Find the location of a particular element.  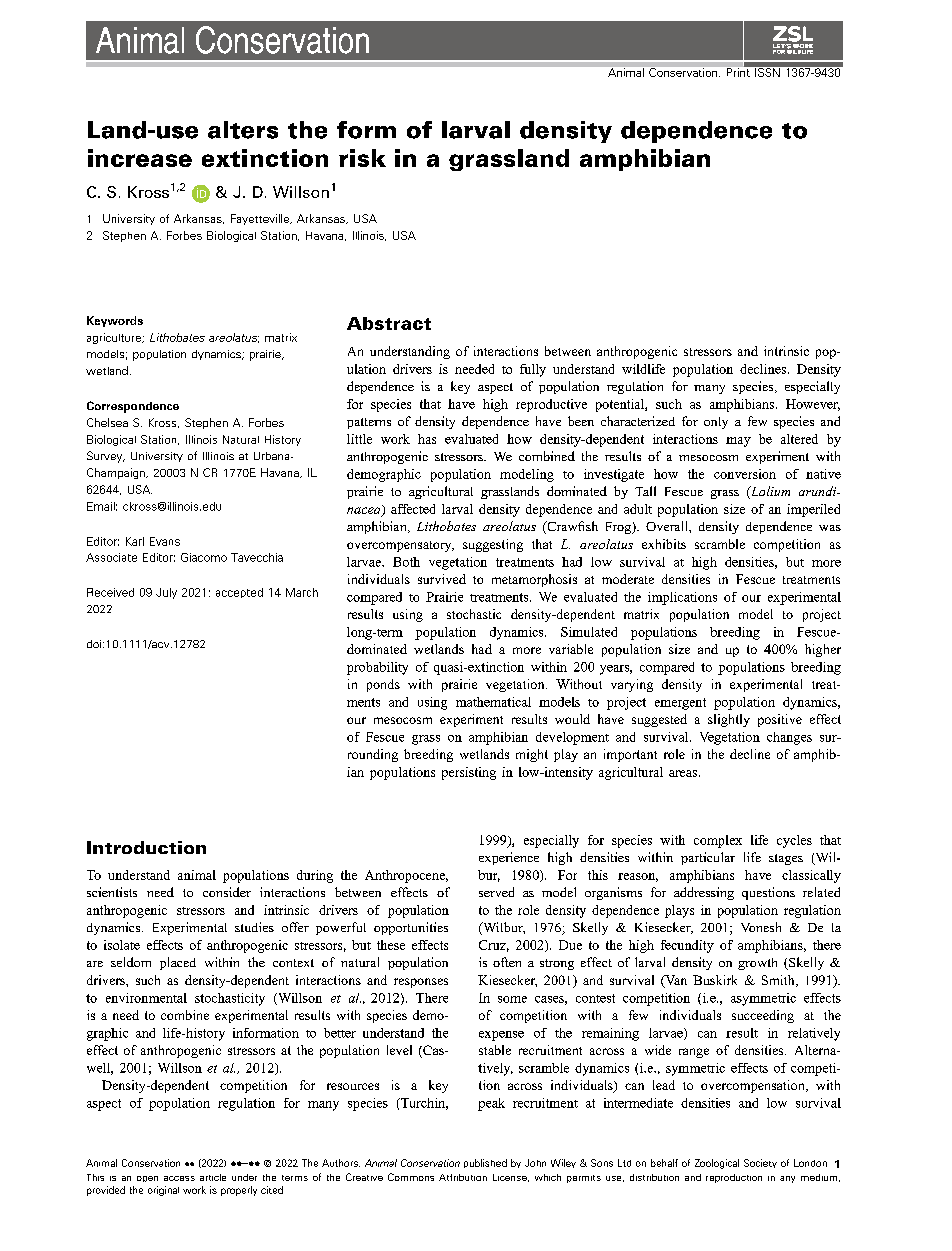

slightly is located at coordinates (729, 720).
